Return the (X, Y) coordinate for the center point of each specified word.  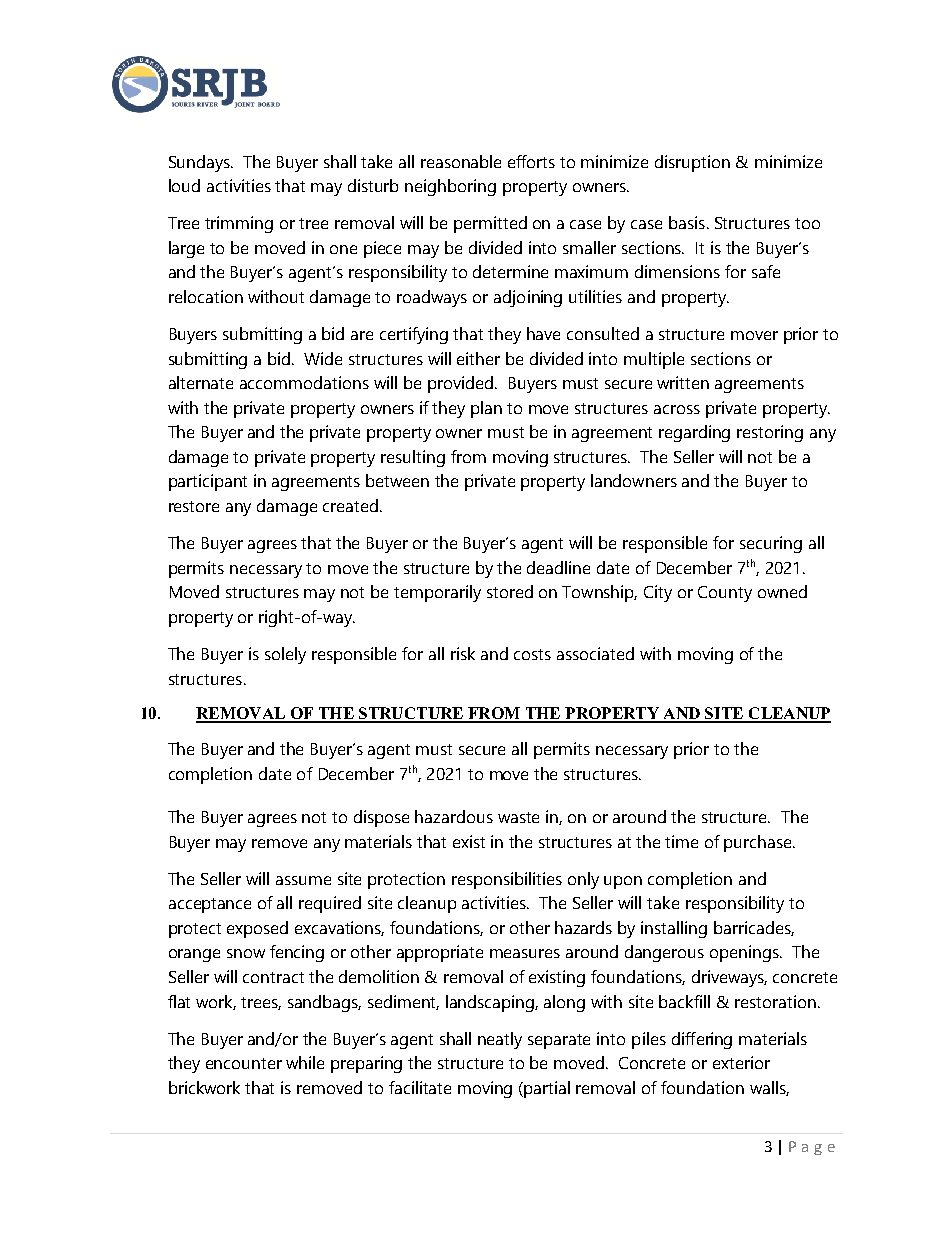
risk (463, 653)
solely (285, 655)
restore (194, 506)
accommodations (304, 382)
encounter (244, 1063)
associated (595, 653)
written (683, 382)
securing (771, 544)
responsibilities (507, 880)
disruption (692, 163)
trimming (239, 224)
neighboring (450, 187)
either (478, 358)
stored (510, 591)
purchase (759, 843)
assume (303, 880)
